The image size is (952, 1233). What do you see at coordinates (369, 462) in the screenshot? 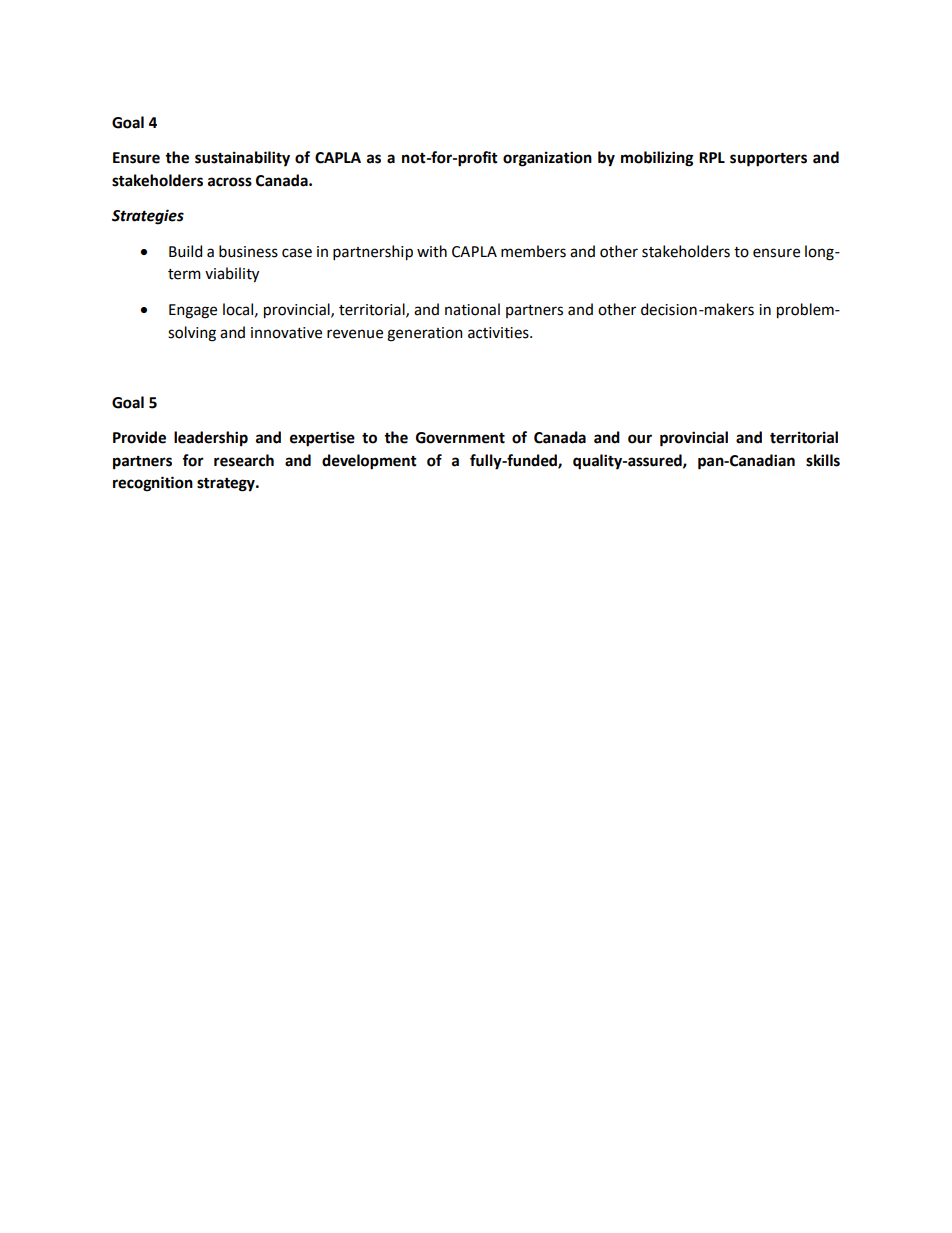
I see `development` at bounding box center [369, 462].
